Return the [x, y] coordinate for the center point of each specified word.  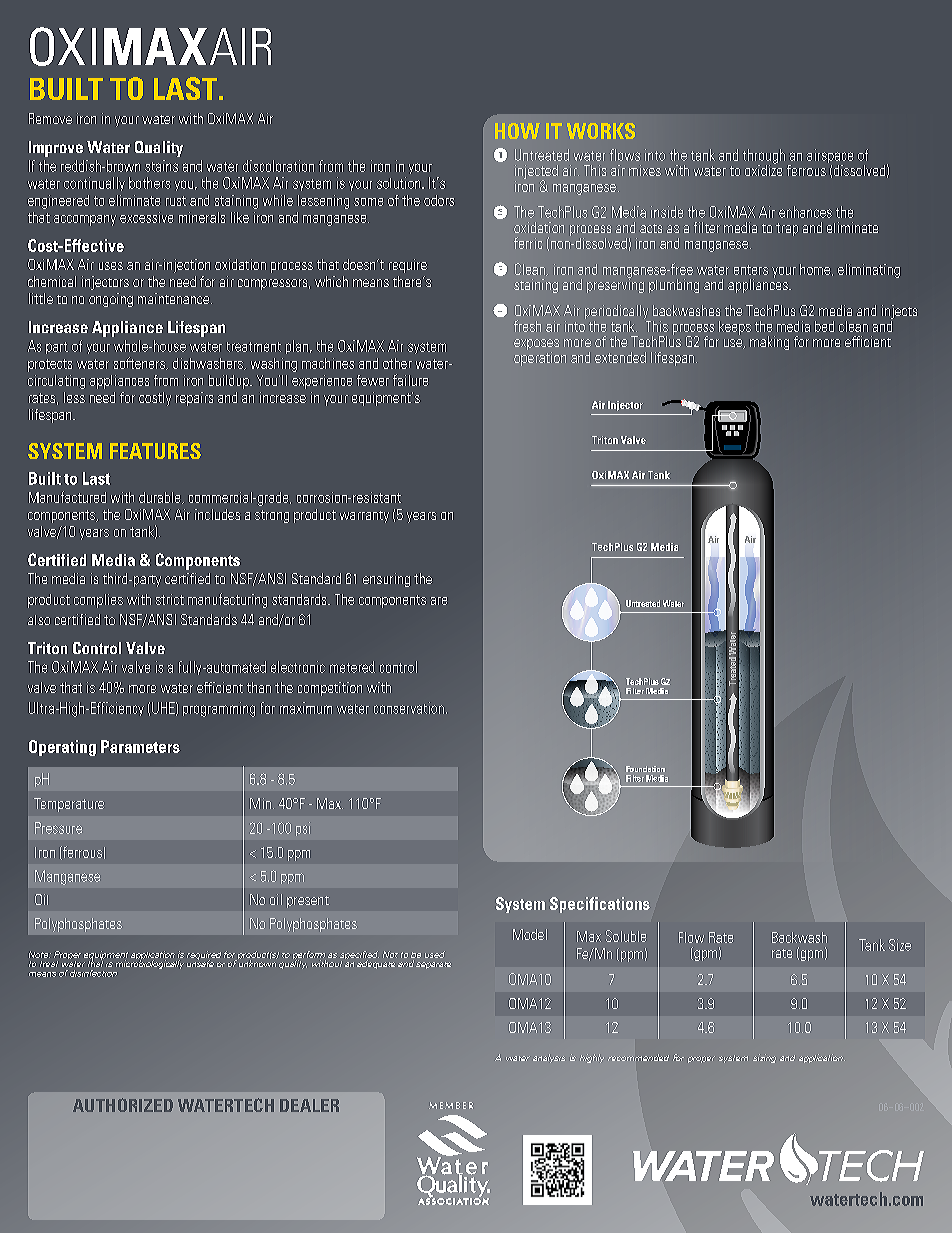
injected [536, 173]
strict [170, 599]
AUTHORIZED [123, 1105]
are [439, 601]
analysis [549, 1058]
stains [161, 166]
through [764, 157]
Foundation [645, 769]
